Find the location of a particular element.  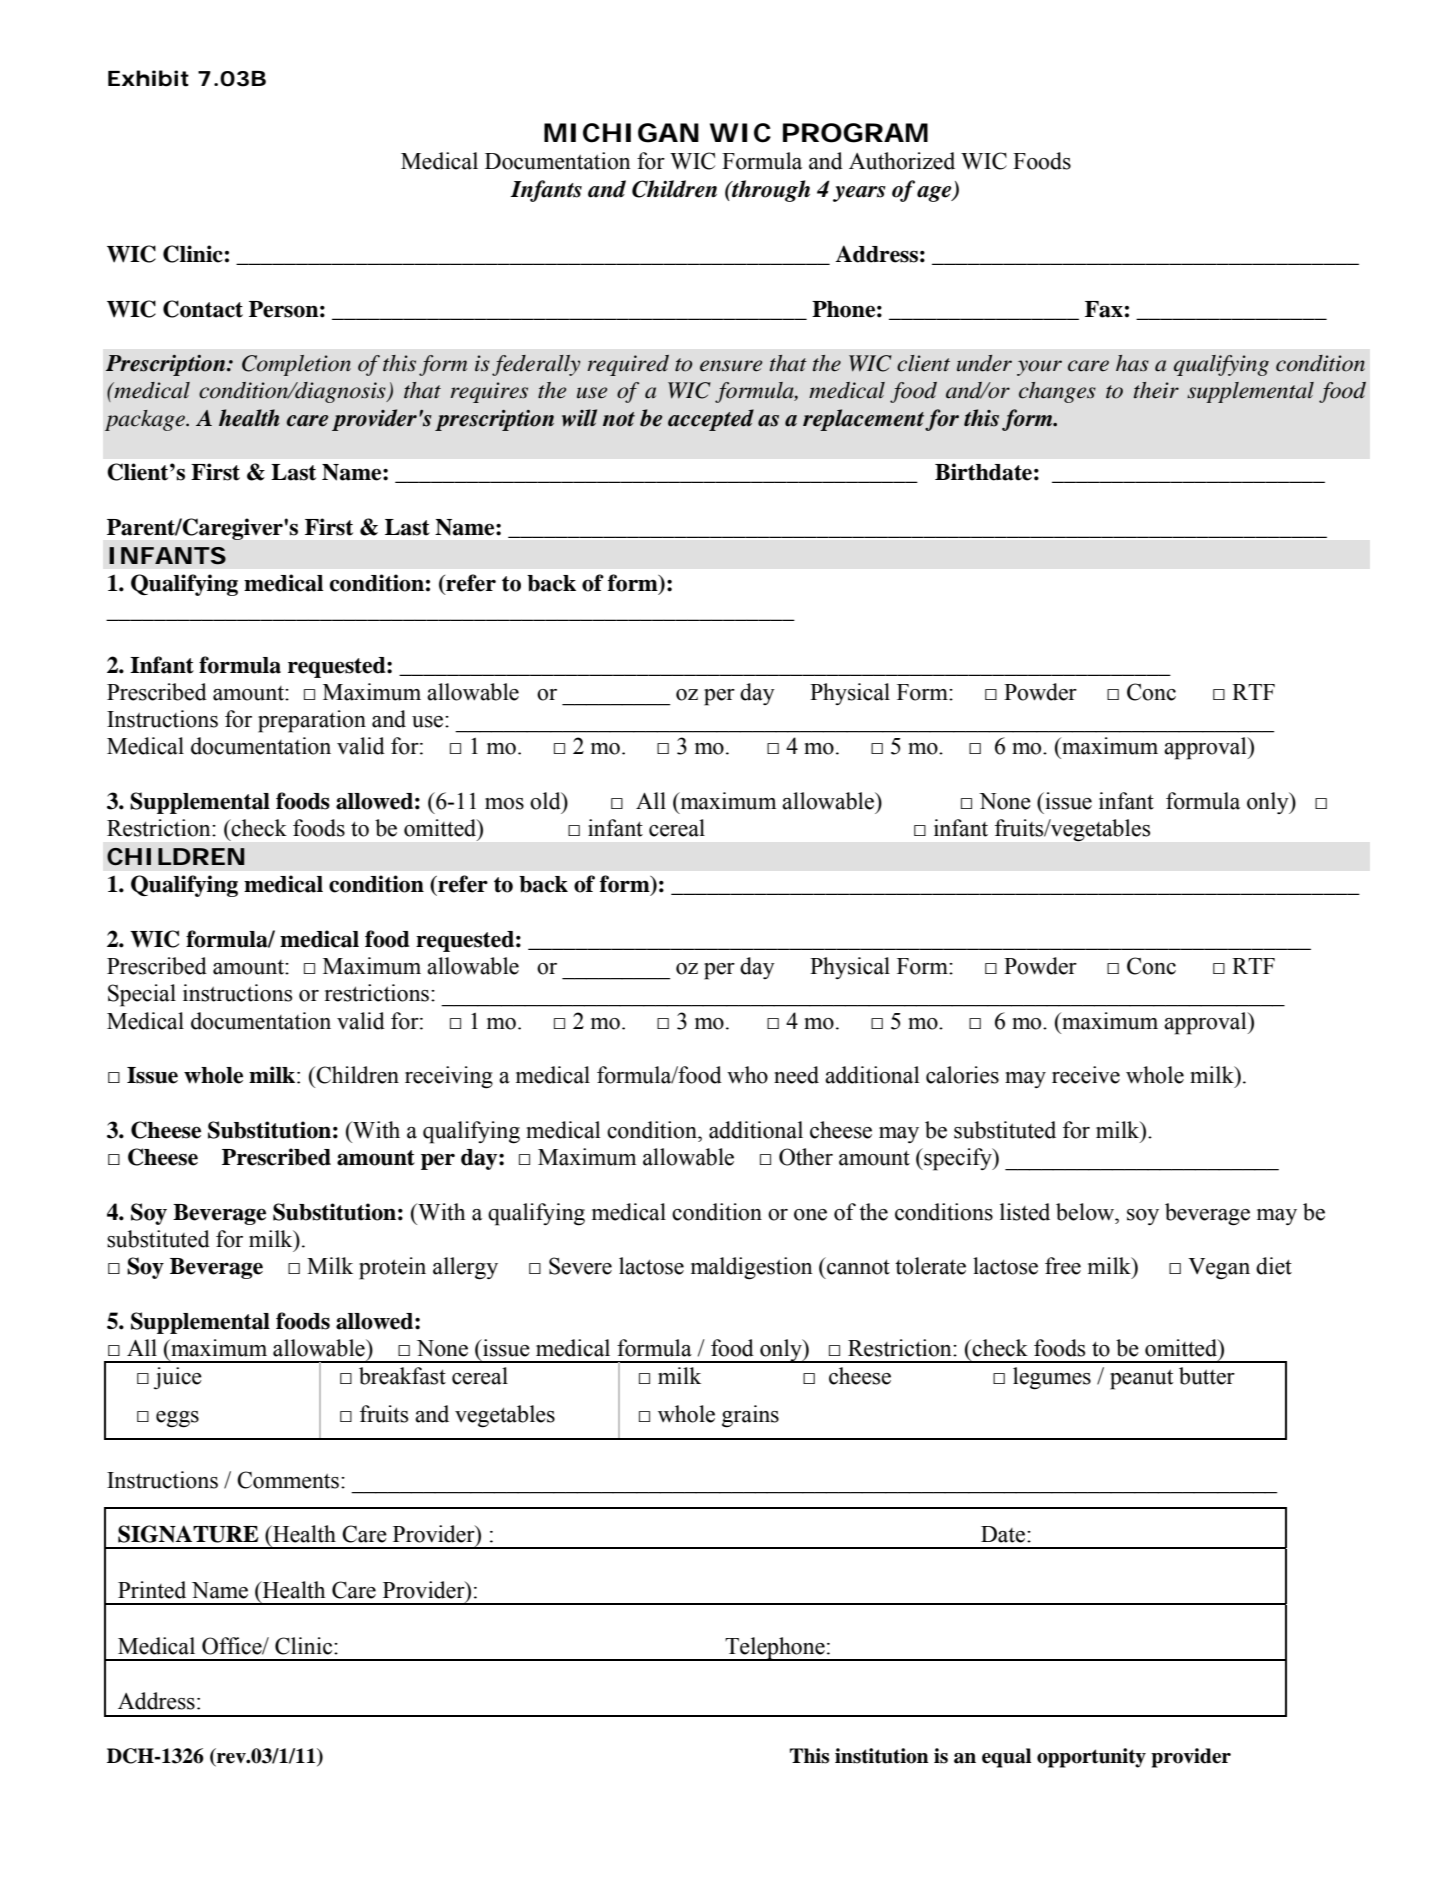

old is located at coordinates (546, 801).
